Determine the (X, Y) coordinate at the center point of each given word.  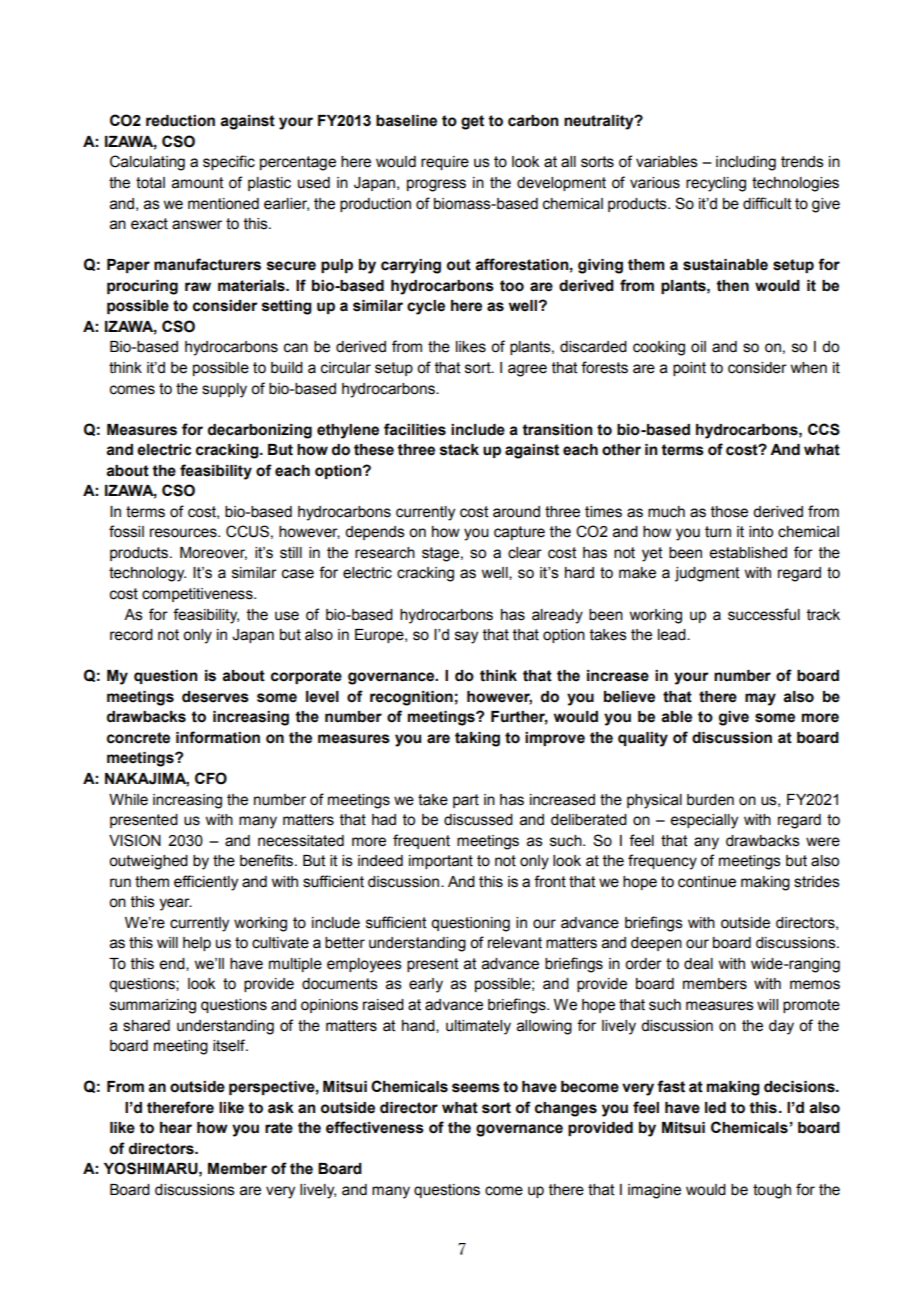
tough (772, 1191)
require (445, 163)
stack (459, 450)
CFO (211, 778)
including (746, 163)
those (729, 512)
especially (704, 821)
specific (229, 162)
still (291, 553)
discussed (478, 820)
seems (476, 1088)
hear (176, 1128)
